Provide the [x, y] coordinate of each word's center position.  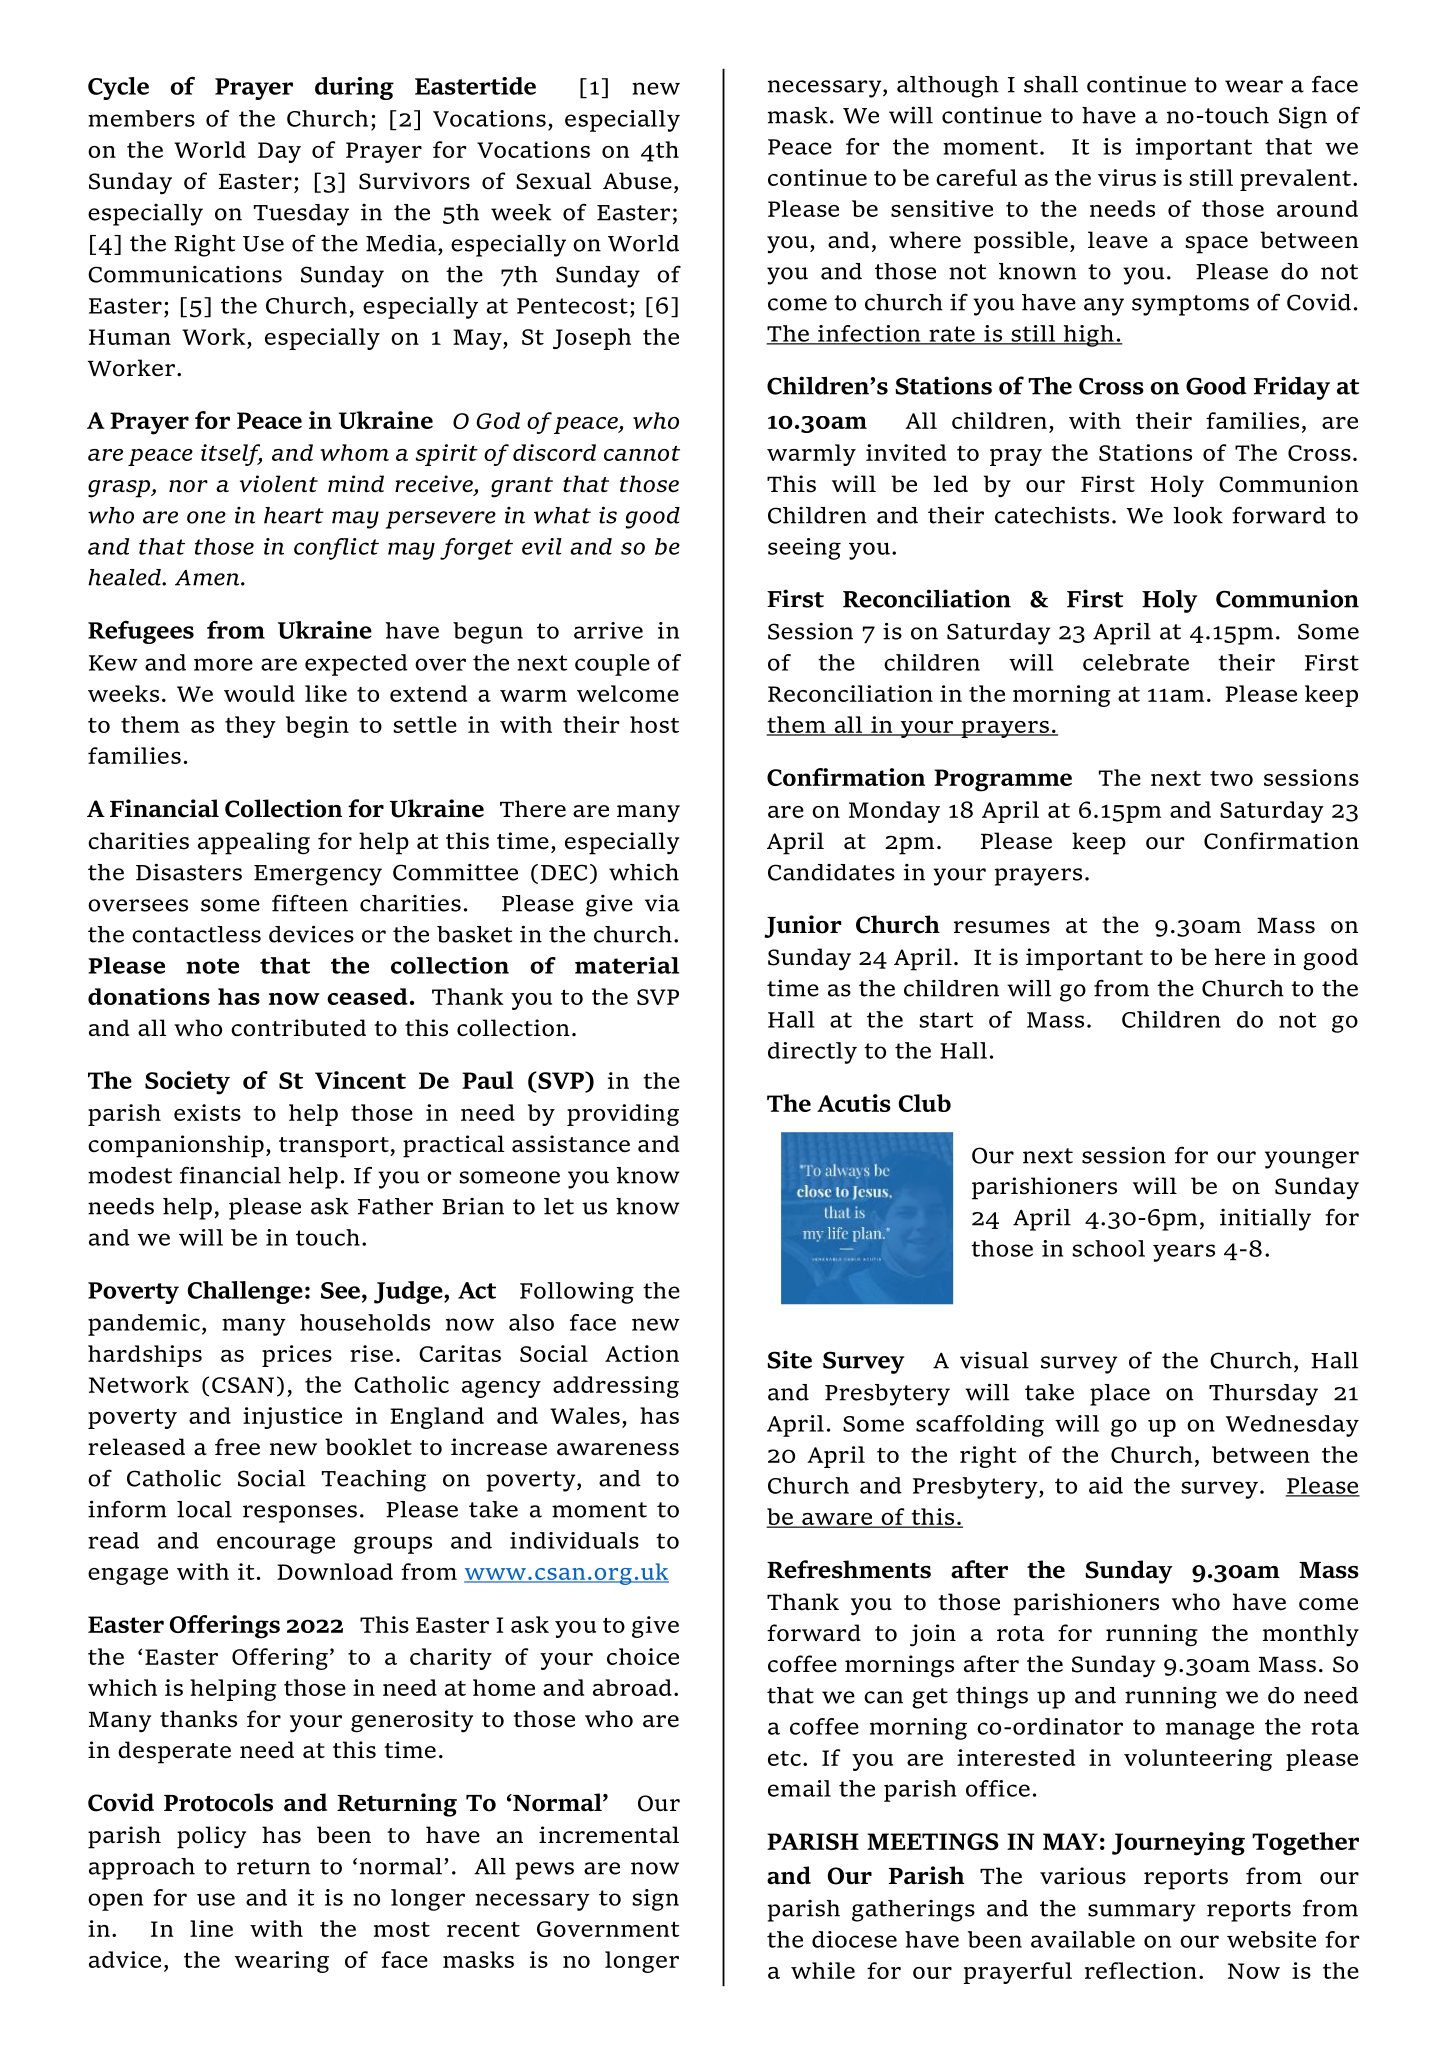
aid [1106, 1485]
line [211, 1928]
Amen [207, 578]
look [1198, 515]
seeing [804, 549]
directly [812, 1053]
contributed [298, 1028]
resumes [1002, 927]
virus [1127, 177]
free [237, 1447]
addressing [616, 1387]
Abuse [637, 181]
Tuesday [301, 215]
